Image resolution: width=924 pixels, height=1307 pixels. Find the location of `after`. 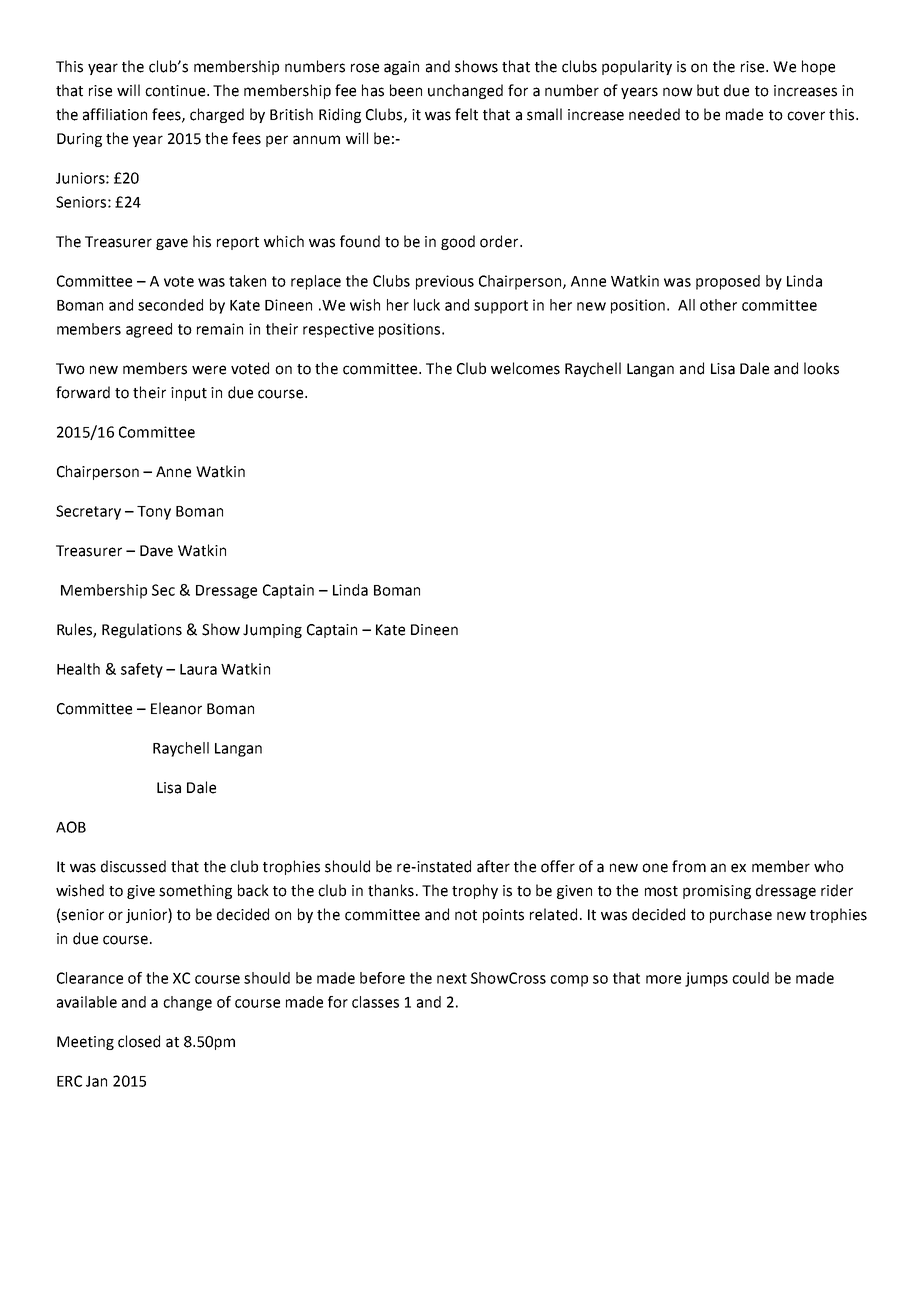

after is located at coordinates (493, 866).
